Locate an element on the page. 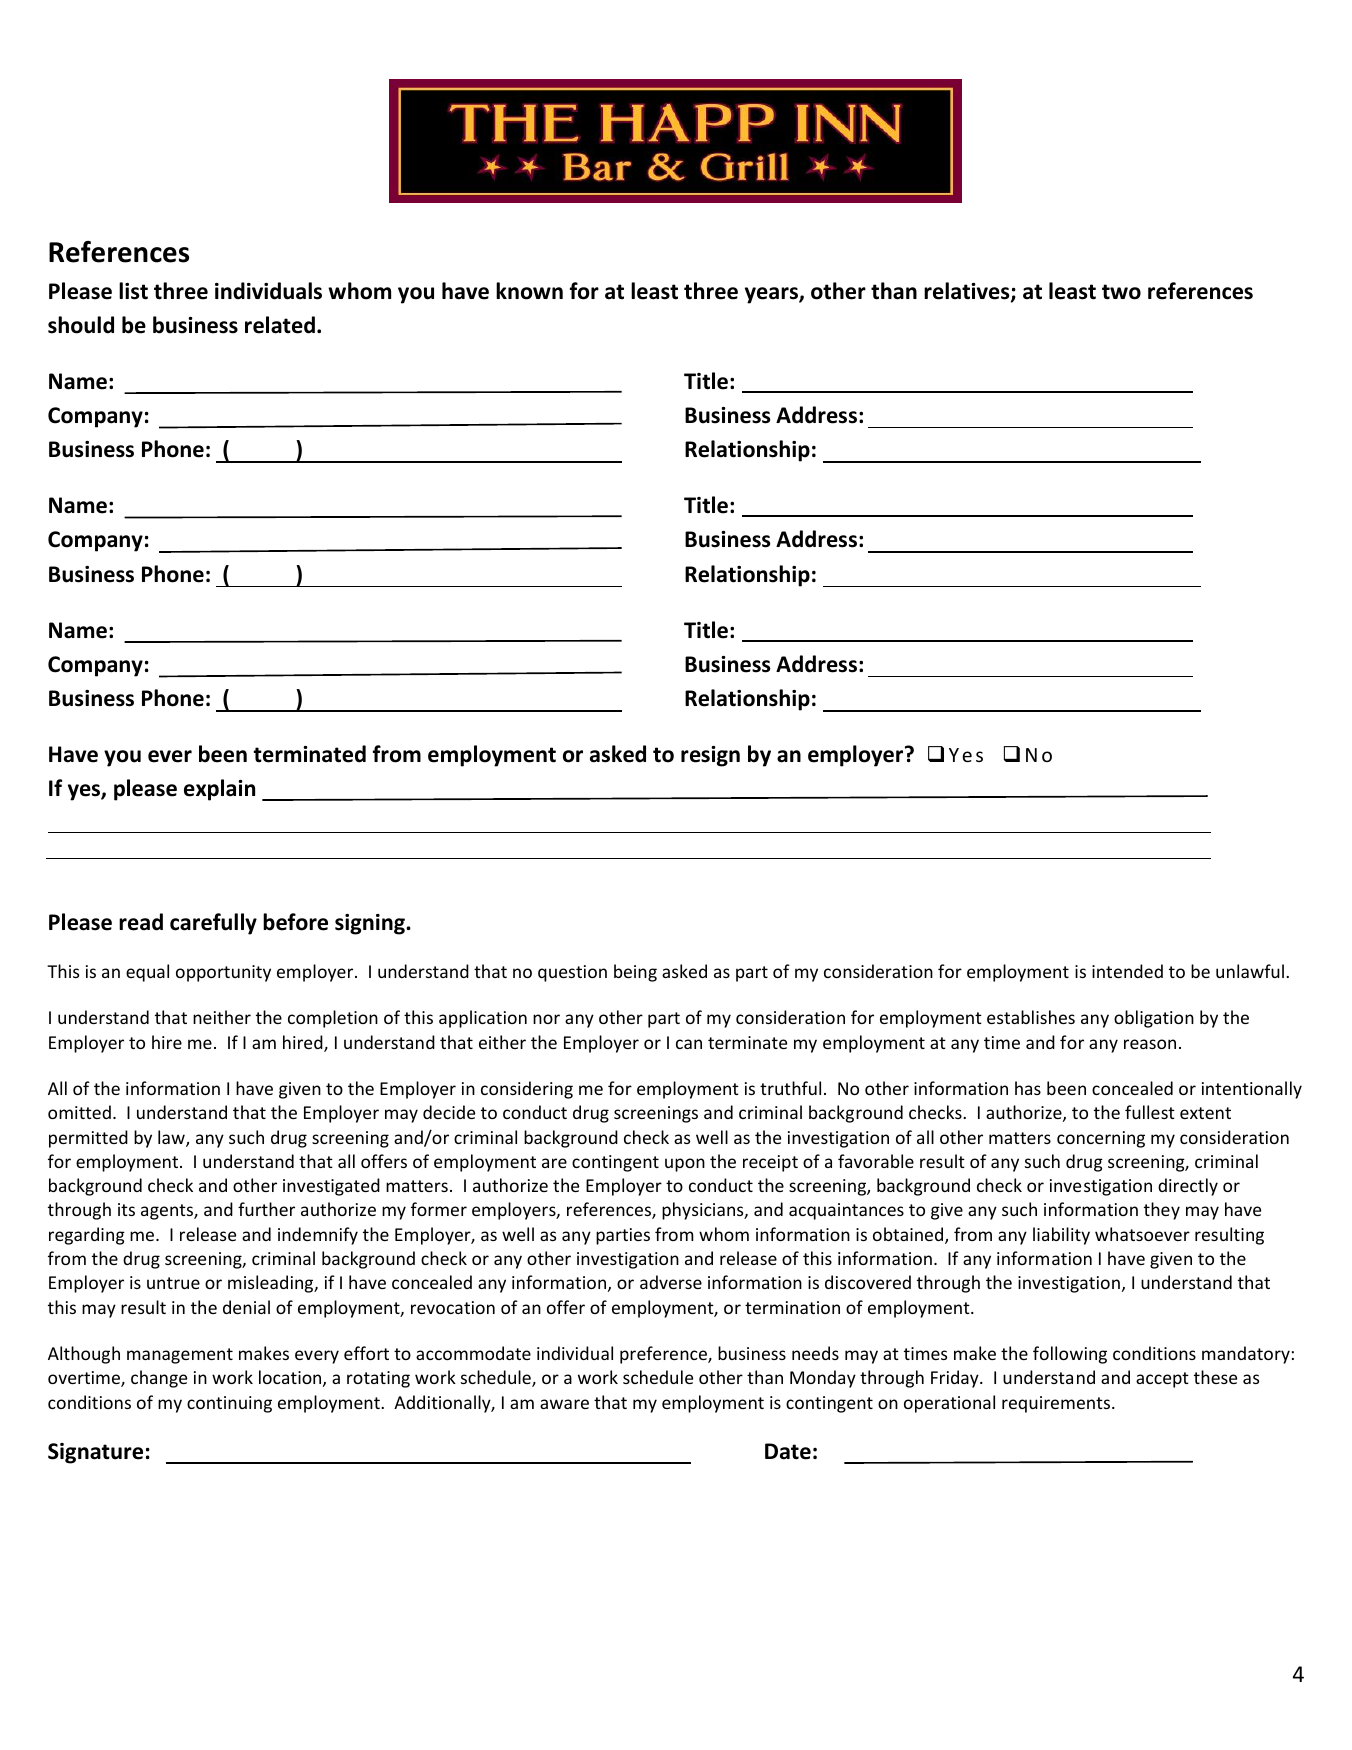  intended is located at coordinates (1127, 971).
